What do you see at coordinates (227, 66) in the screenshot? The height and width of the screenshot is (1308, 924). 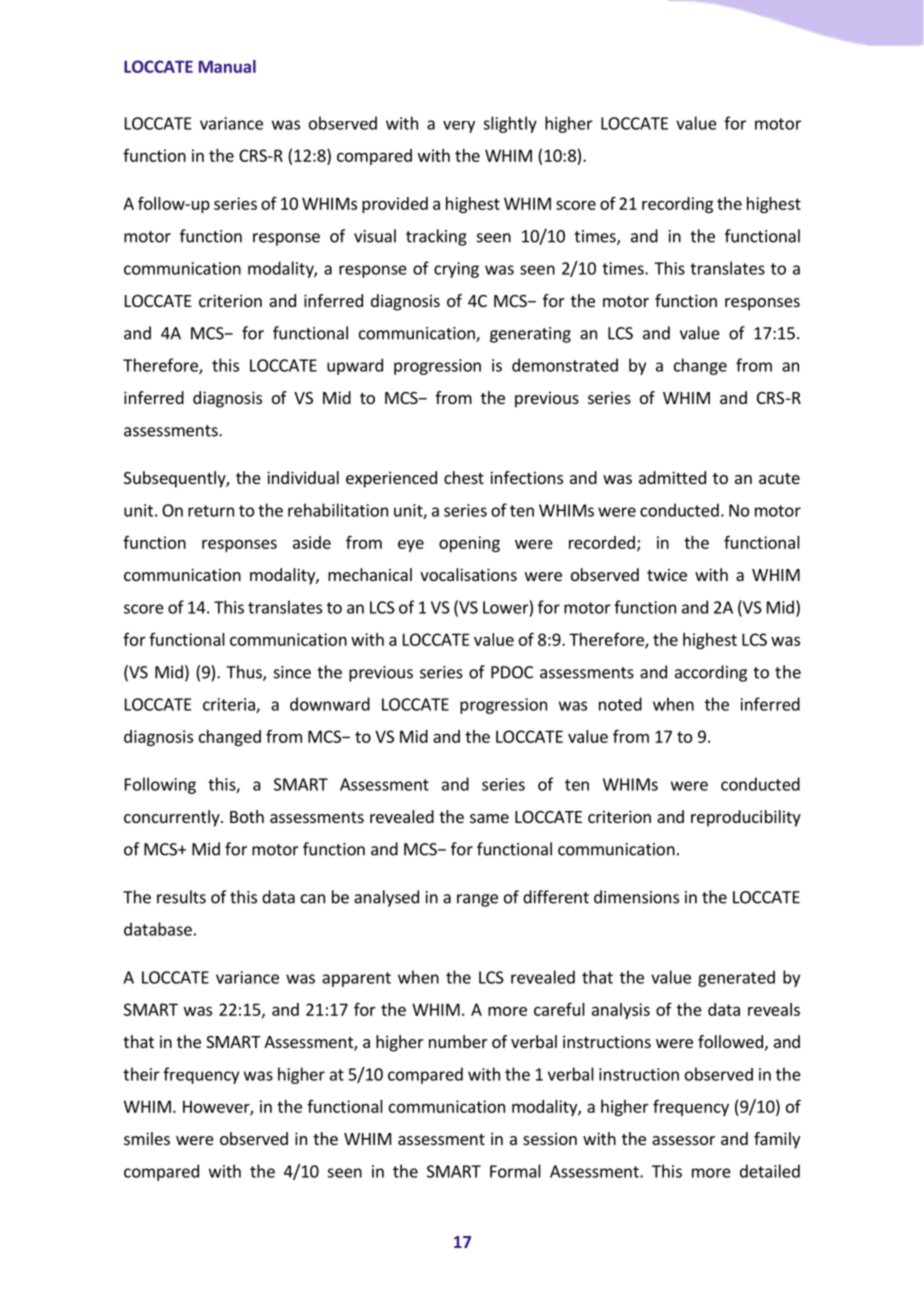 I see `Manual` at bounding box center [227, 66].
